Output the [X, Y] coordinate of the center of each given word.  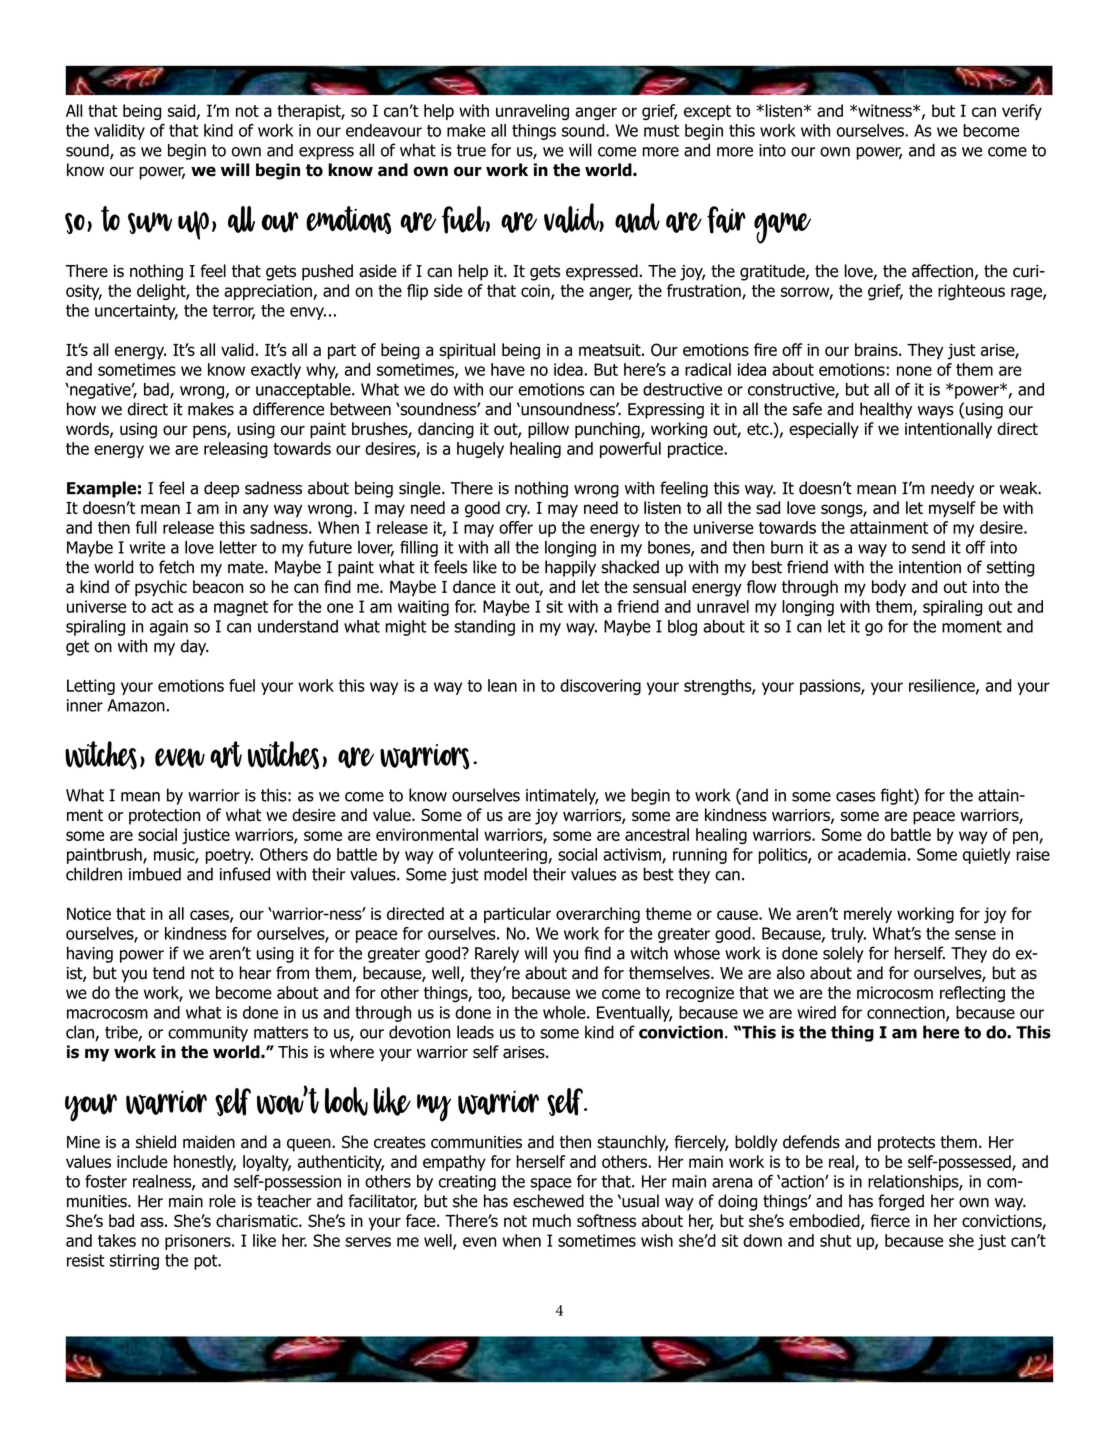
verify [1022, 112]
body [889, 588]
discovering [600, 687]
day [195, 647]
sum [150, 223]
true [471, 150]
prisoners [199, 1242]
